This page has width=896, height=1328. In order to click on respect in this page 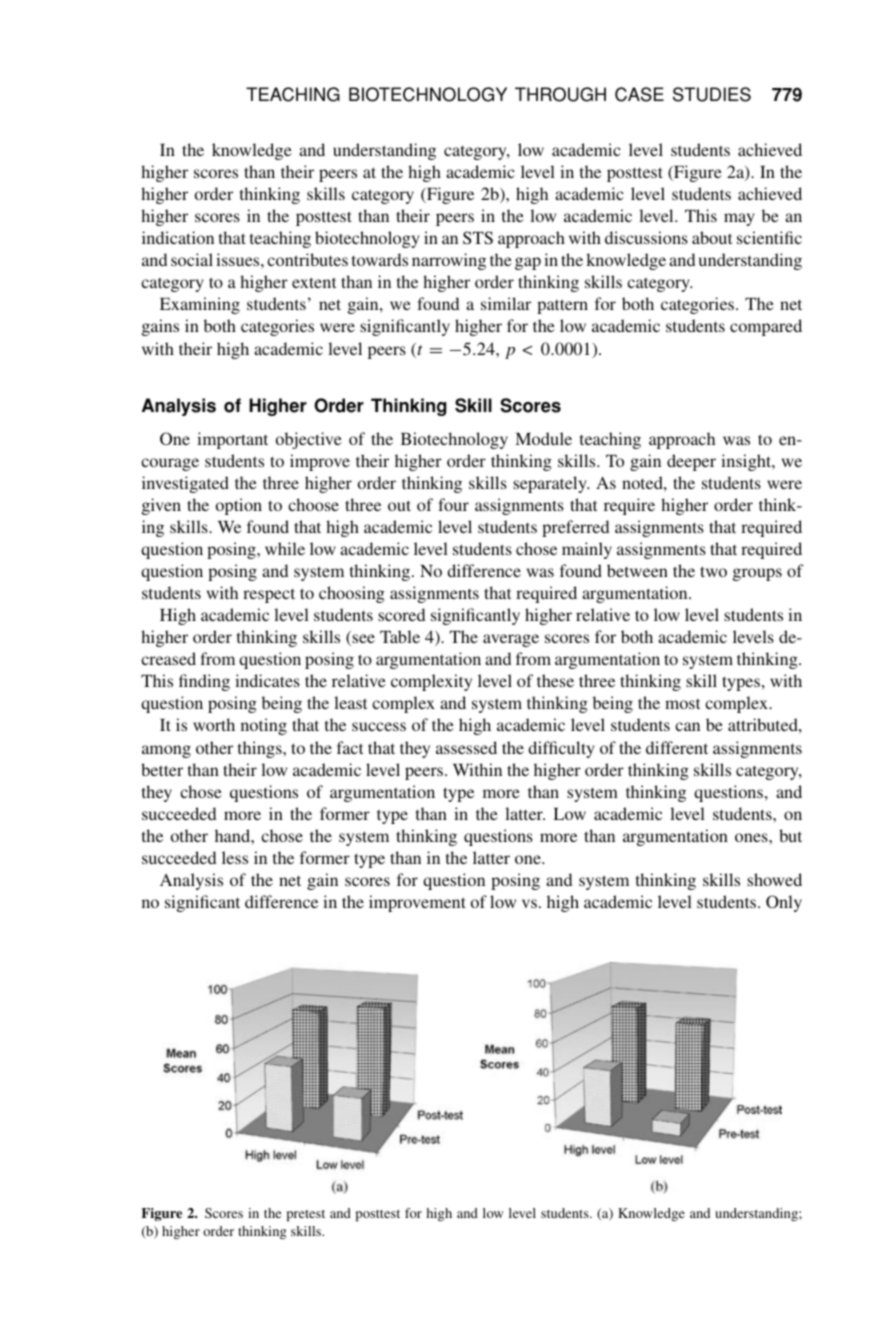, I will do `click(269, 596)`.
